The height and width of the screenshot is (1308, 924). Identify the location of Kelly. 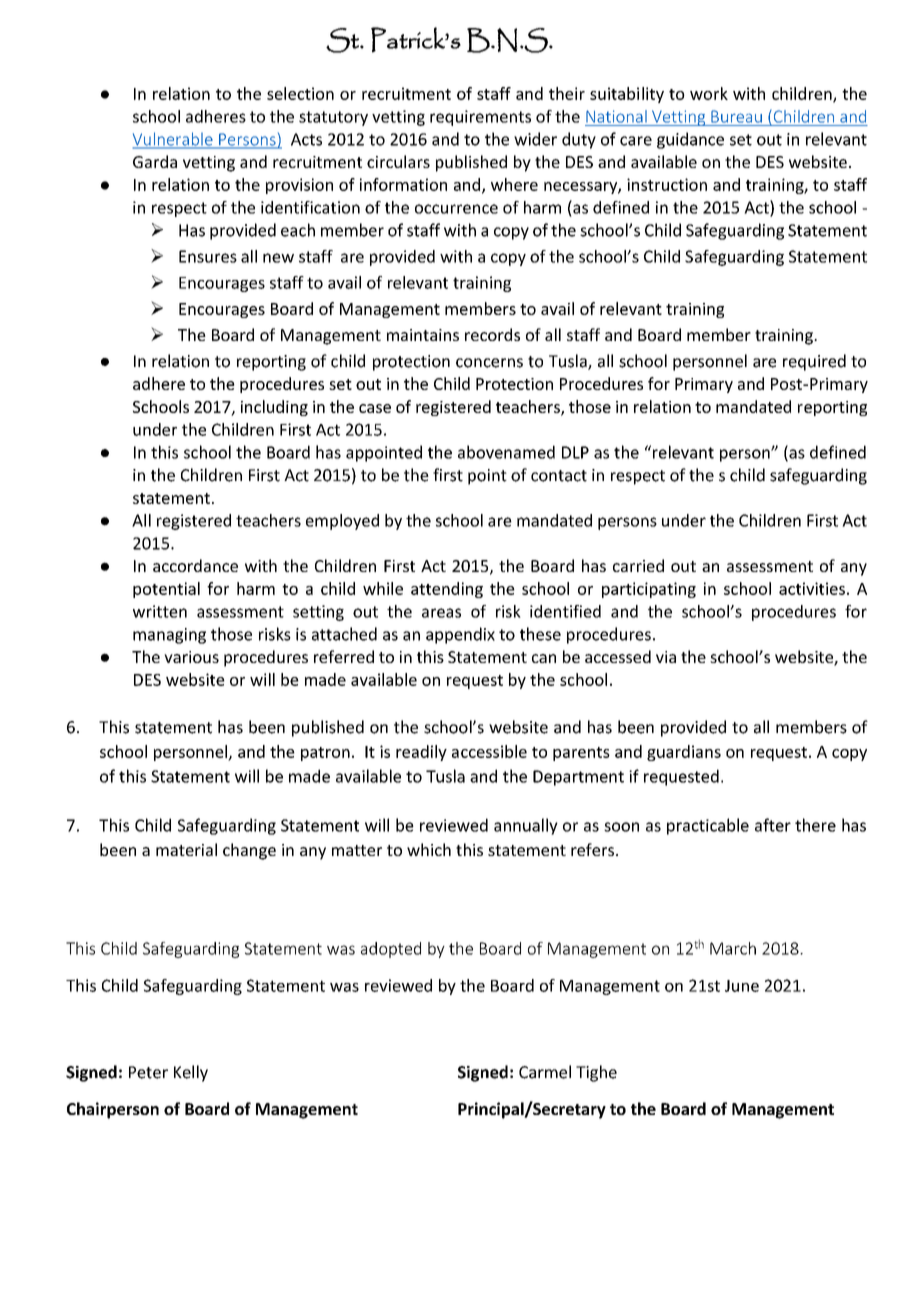
(191, 1073).
